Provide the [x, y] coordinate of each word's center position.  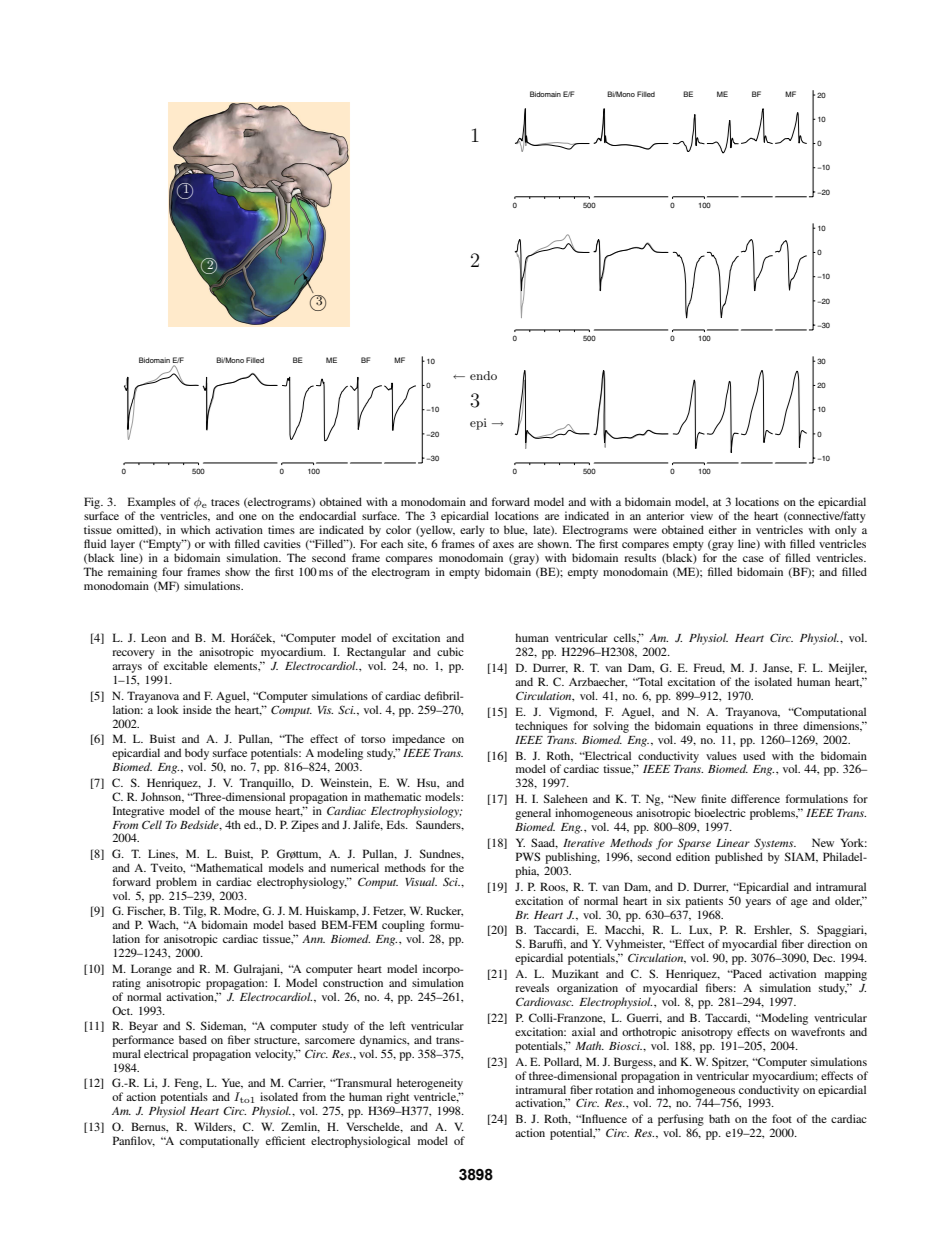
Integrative [138, 812]
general [533, 814]
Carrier [306, 1083]
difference [755, 798]
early [472, 531]
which [195, 529]
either [723, 529]
